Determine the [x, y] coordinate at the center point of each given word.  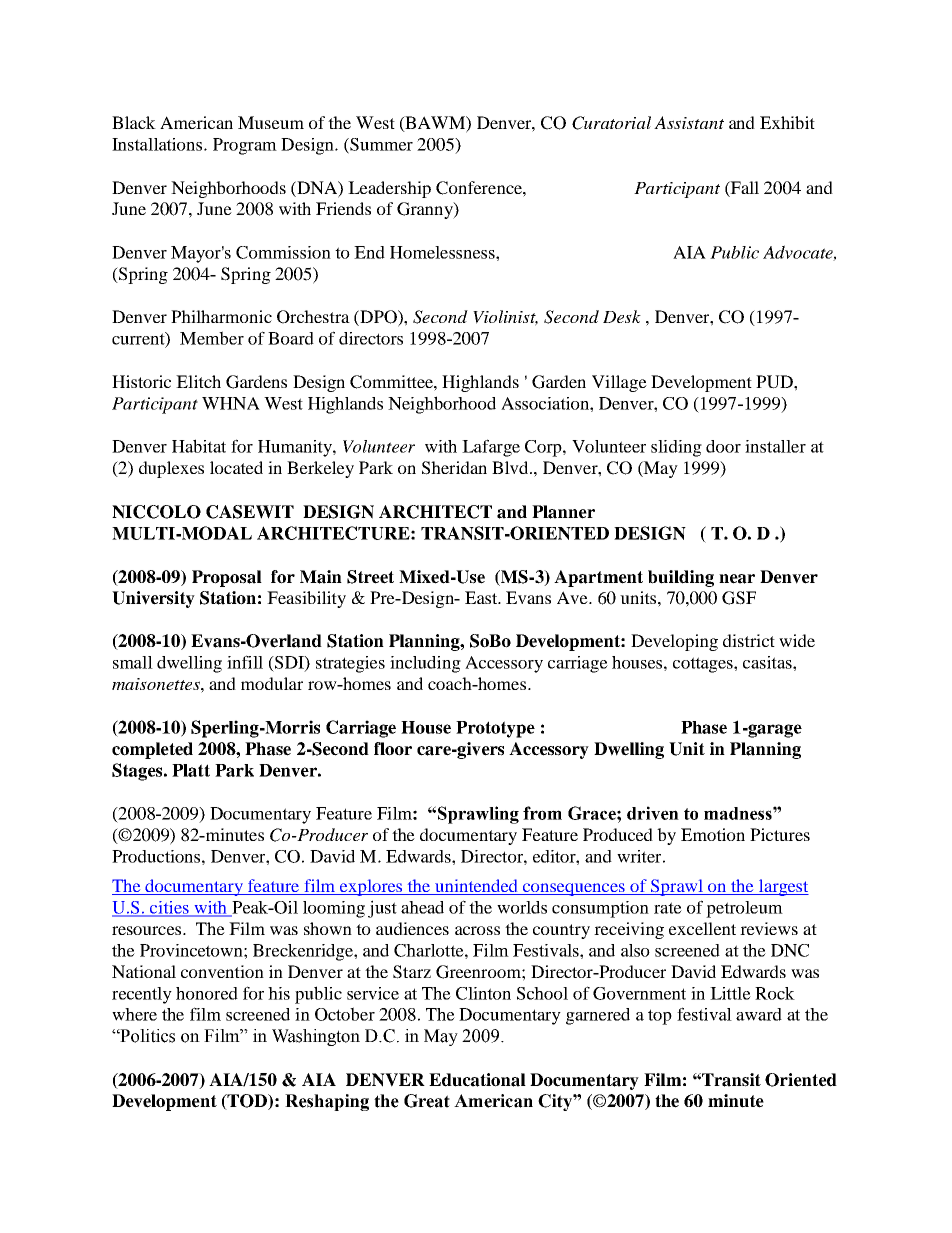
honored [207, 993]
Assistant [689, 122]
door [723, 446]
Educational [477, 1080]
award [759, 1014]
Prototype [495, 729]
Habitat [199, 446]
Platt [191, 770]
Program [245, 146]
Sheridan [454, 468]
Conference [480, 188]
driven [653, 813]
